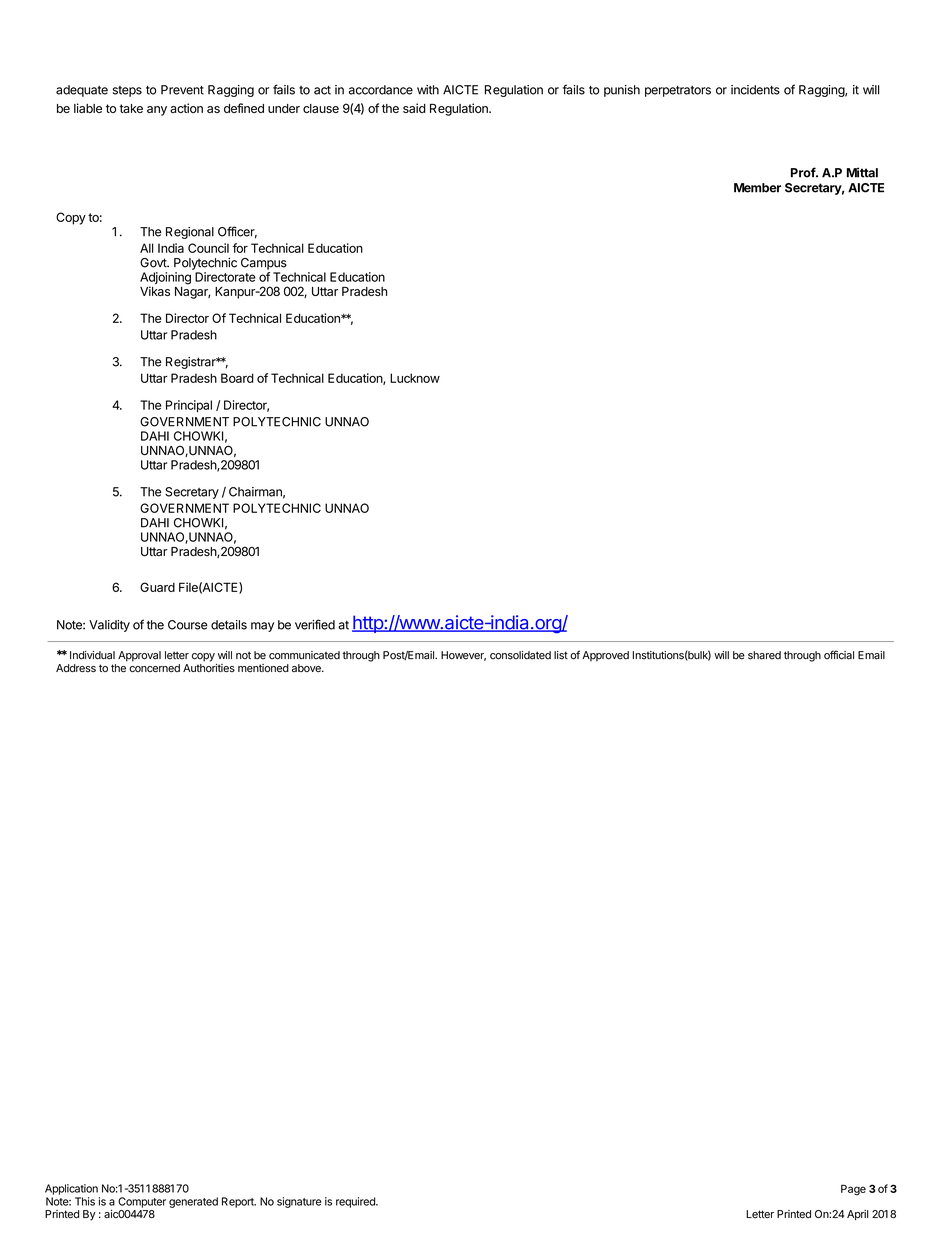 Image resolution: width=952 pixels, height=1233 pixels. Describe the element at coordinates (764, 655) in the page. I see `shared` at that location.
